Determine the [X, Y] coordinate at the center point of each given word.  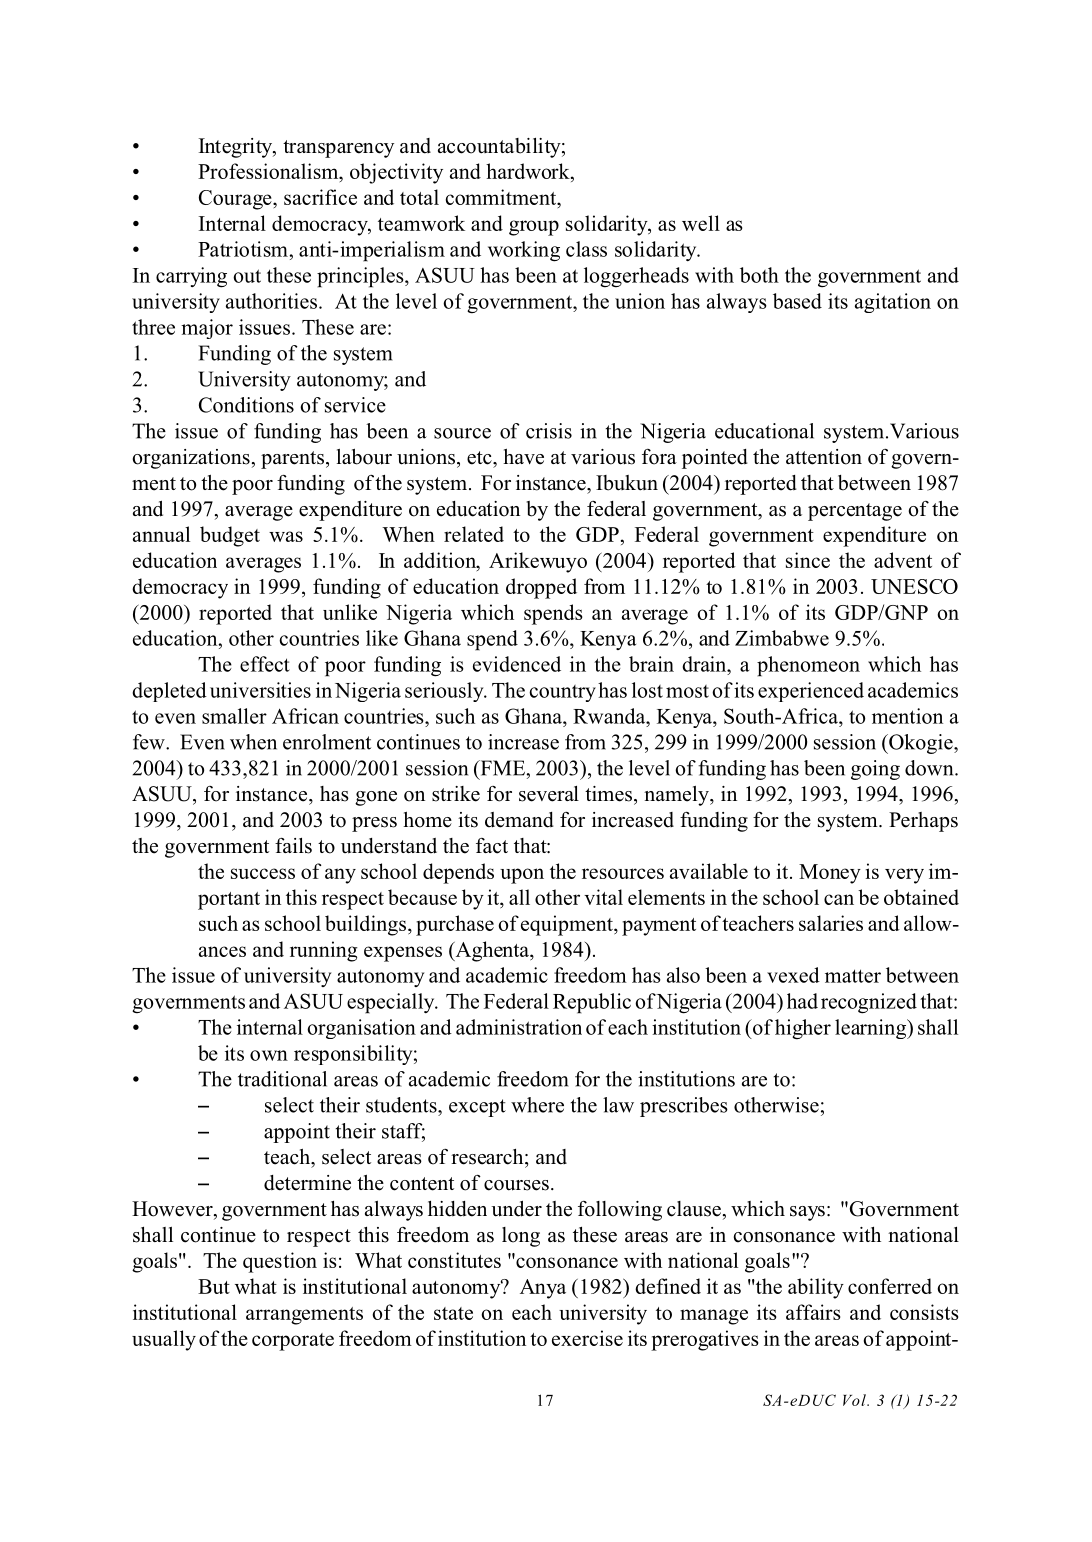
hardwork [529, 172]
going [875, 770]
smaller [234, 716]
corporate [293, 1342]
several [549, 794]
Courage [236, 200]
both [759, 275]
